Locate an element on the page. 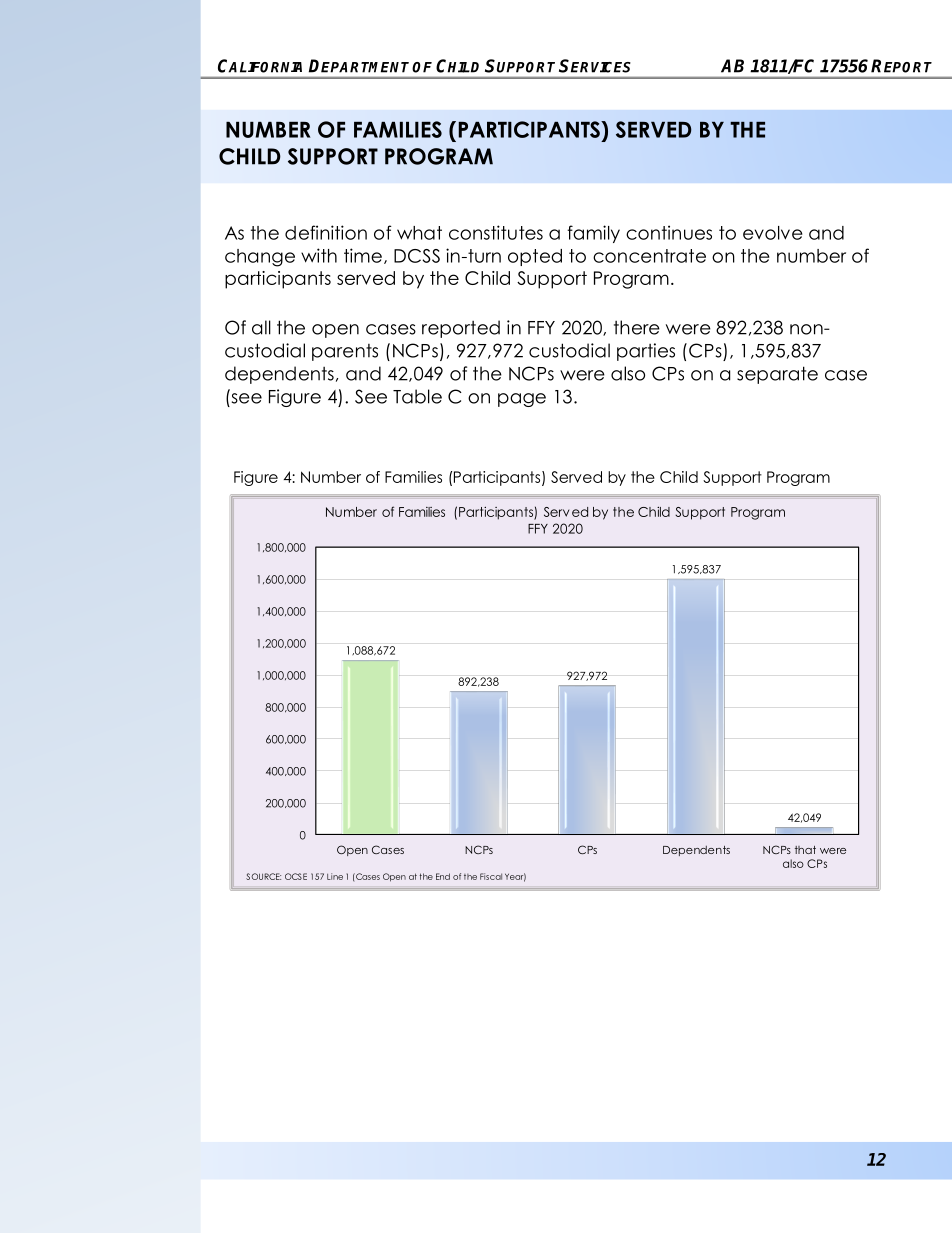 The image size is (952, 1233). that is located at coordinates (805, 850).
